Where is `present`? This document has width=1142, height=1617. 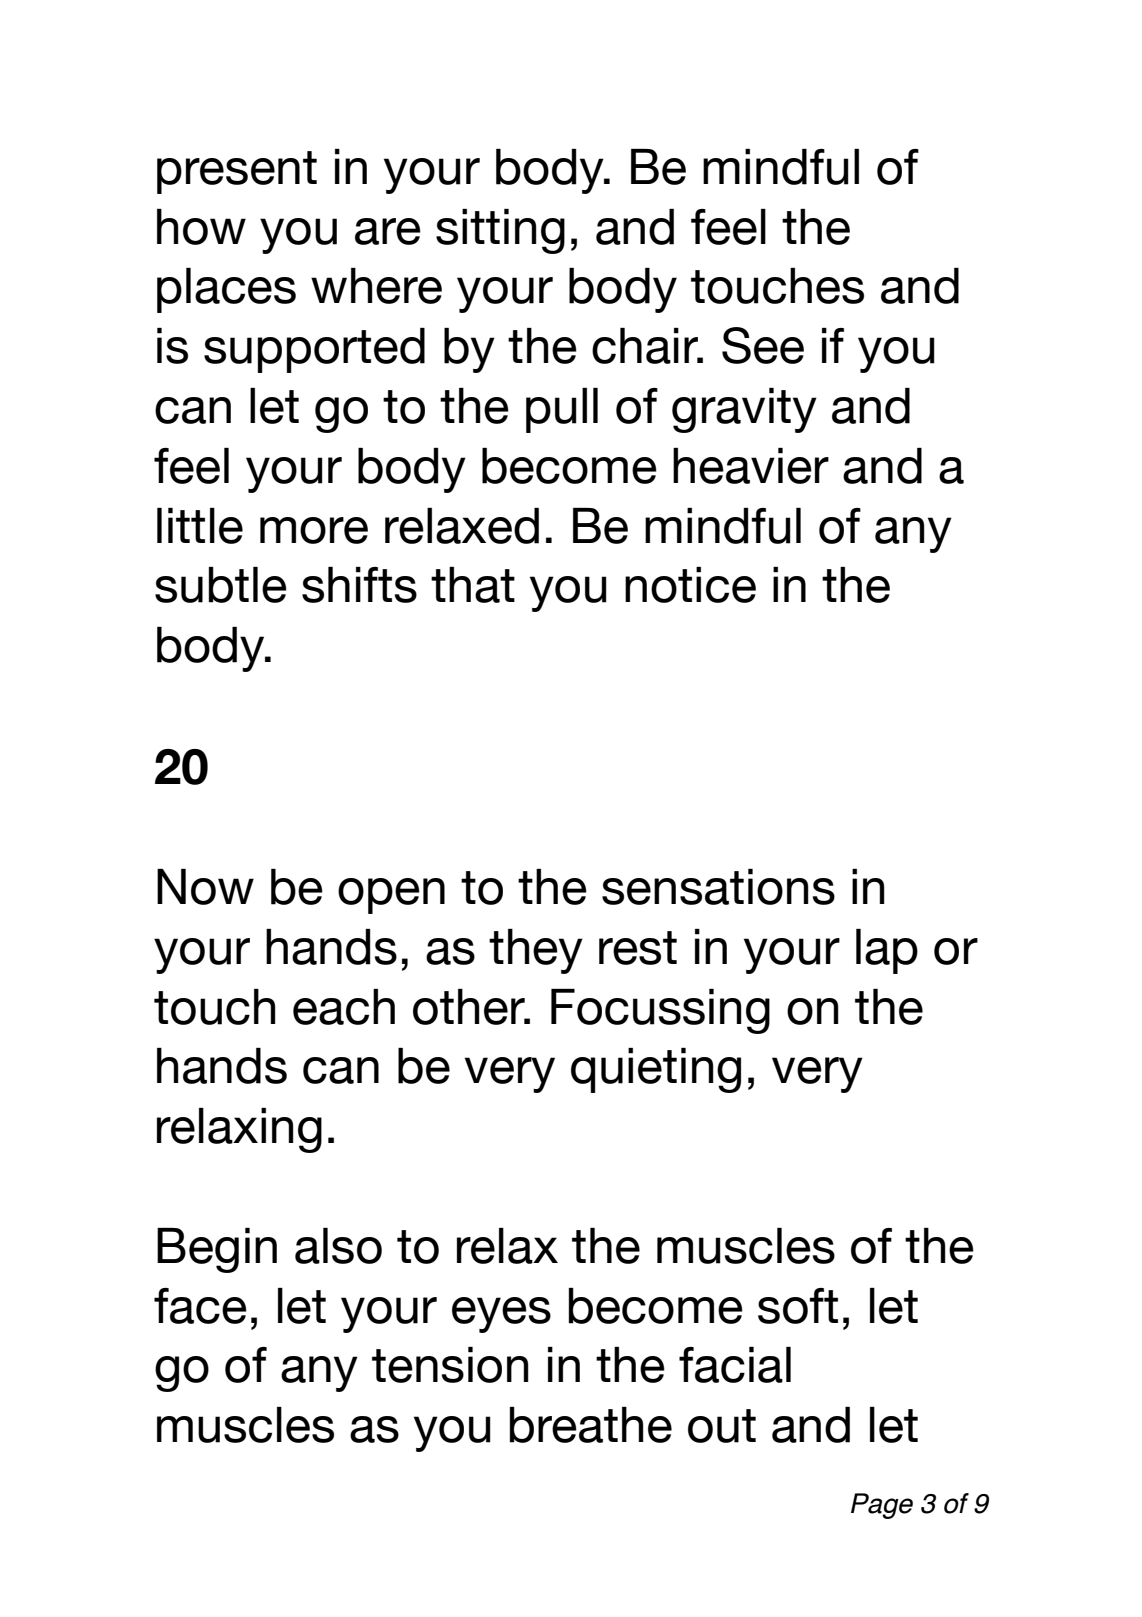 present is located at coordinates (237, 172).
